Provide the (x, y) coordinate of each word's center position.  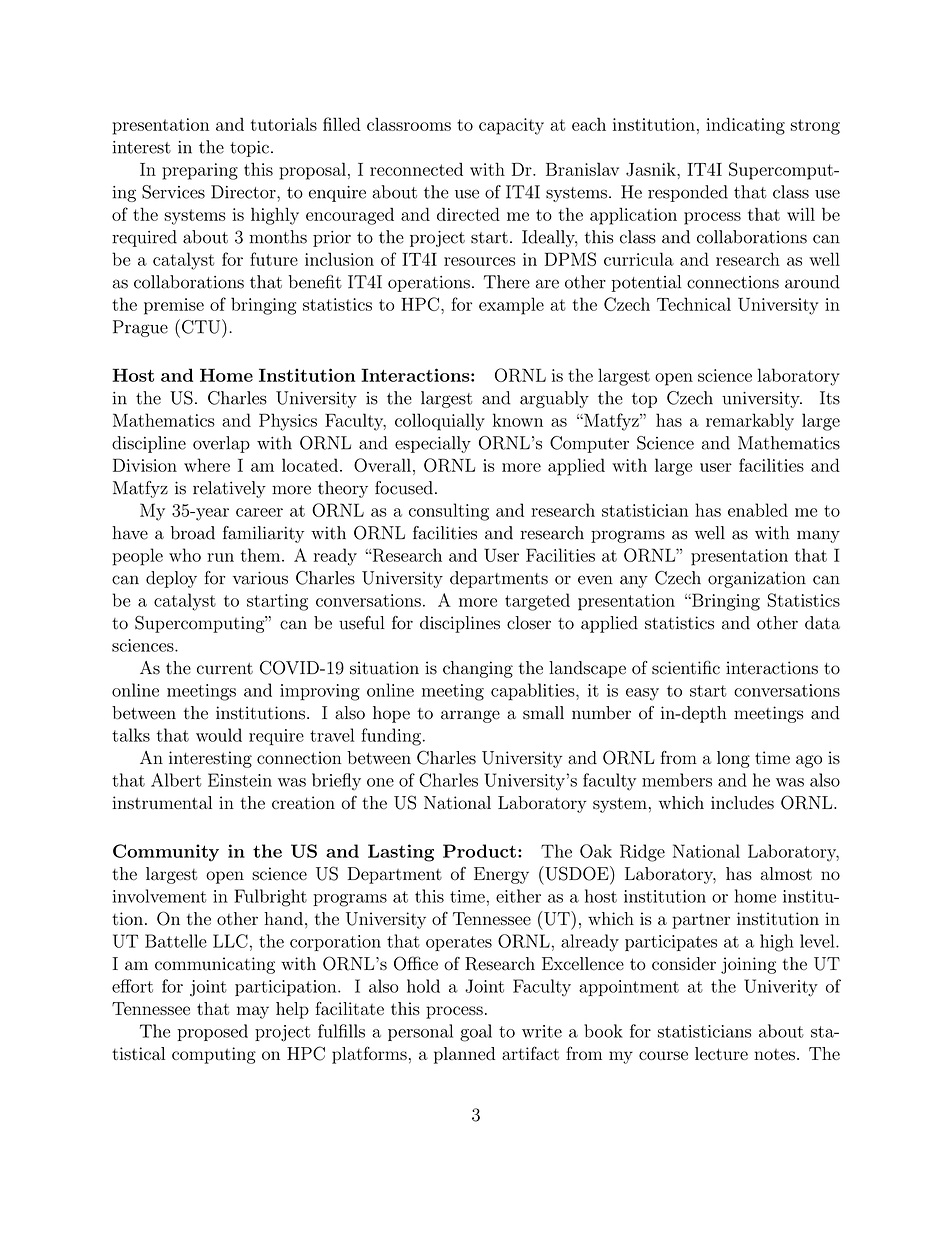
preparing (200, 171)
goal (476, 1033)
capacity (511, 126)
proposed (212, 1032)
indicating (745, 126)
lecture (721, 1053)
